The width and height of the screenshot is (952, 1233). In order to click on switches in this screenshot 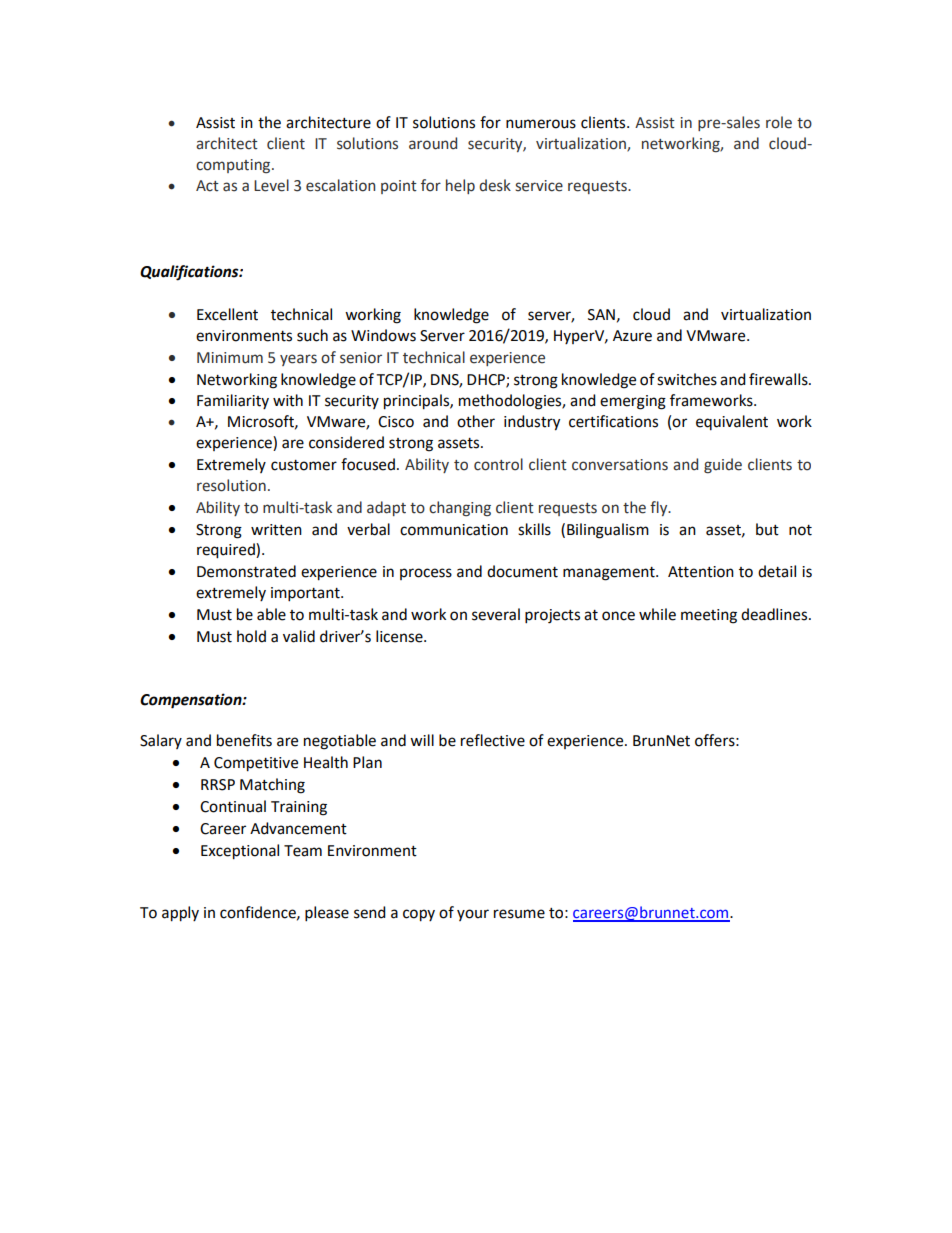, I will do `click(687, 379)`.
